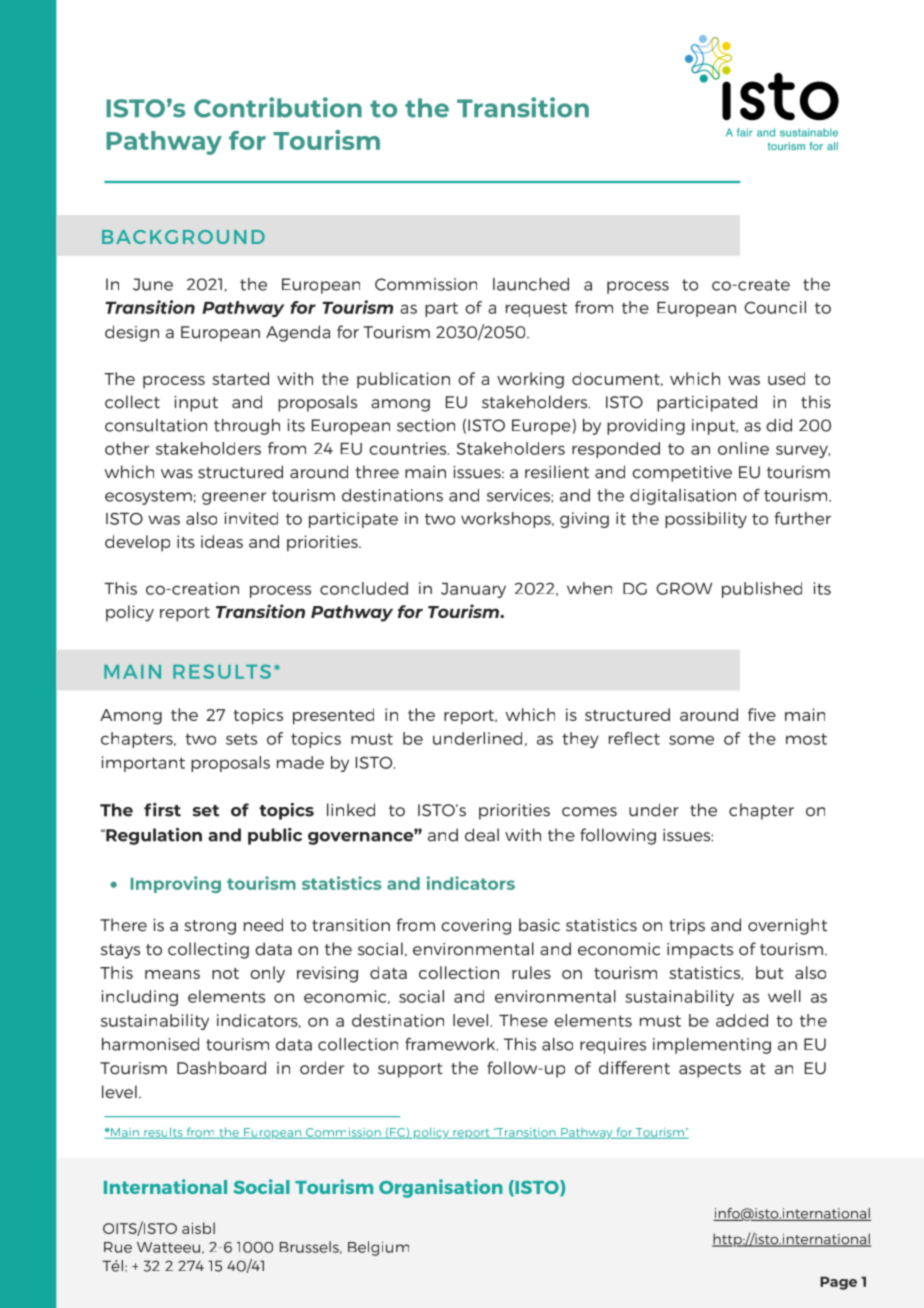  Describe the element at coordinates (706, 520) in the screenshot. I see `possibility` at that location.
